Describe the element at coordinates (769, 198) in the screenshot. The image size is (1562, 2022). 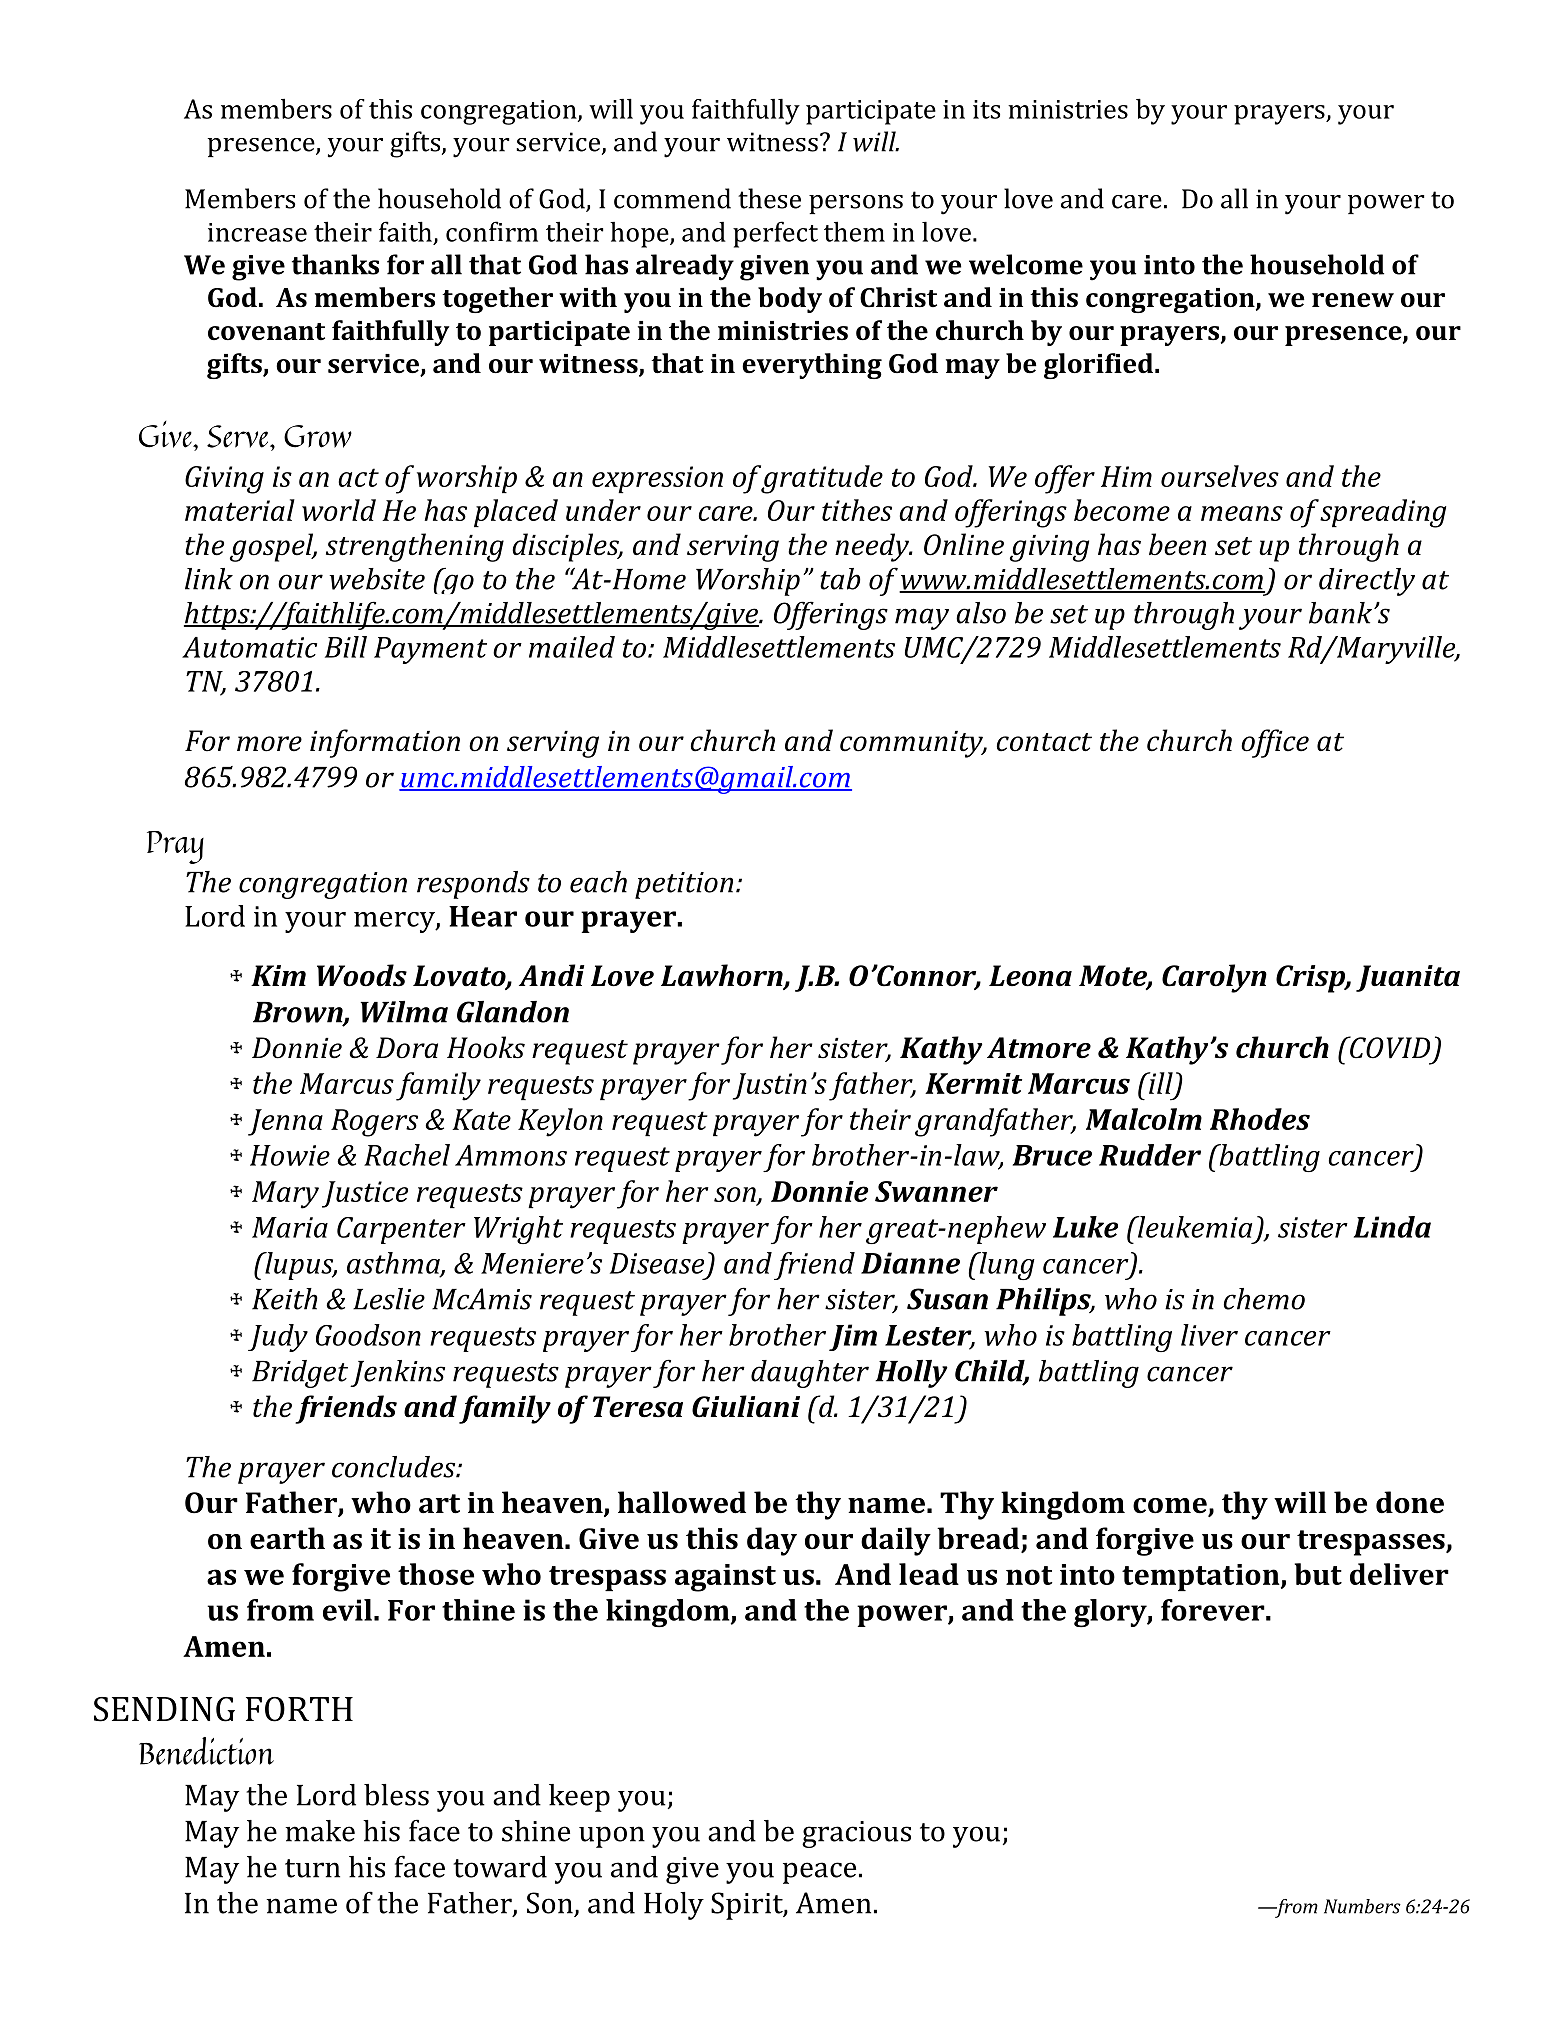
I see `these` at that location.
